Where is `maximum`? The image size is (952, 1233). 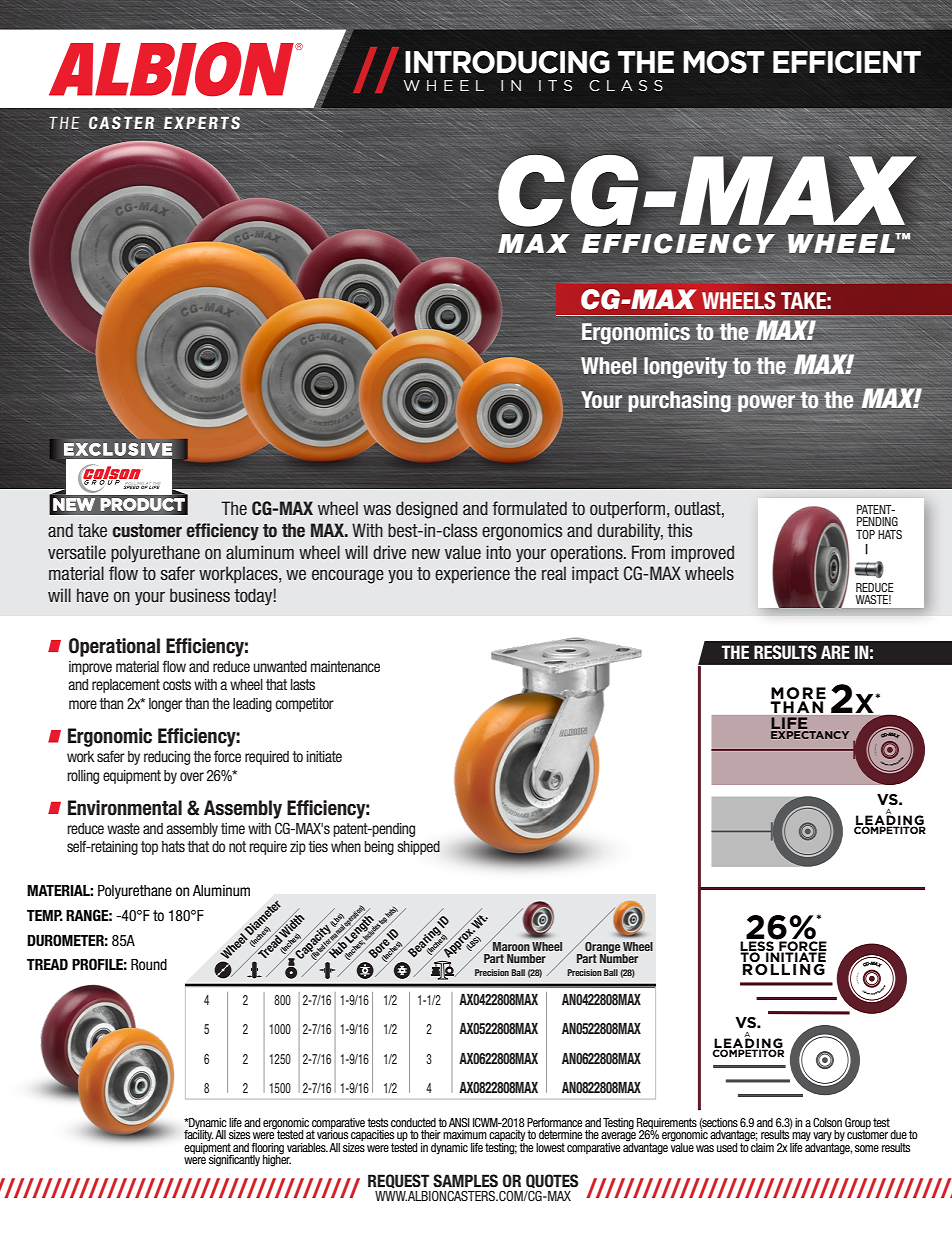
maximum is located at coordinates (465, 1134).
